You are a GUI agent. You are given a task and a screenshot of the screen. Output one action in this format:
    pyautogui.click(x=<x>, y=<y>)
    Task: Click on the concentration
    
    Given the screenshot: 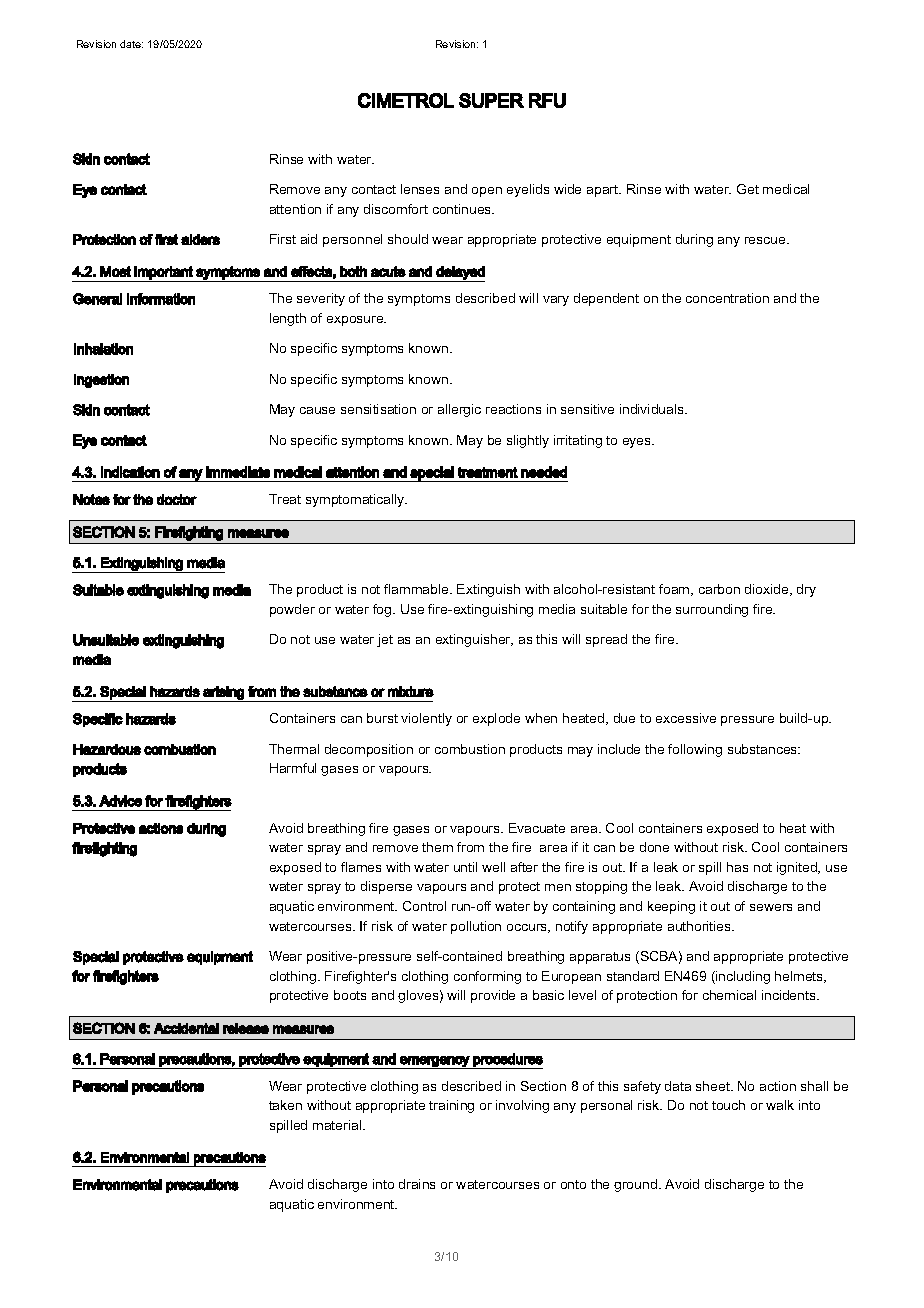 What is the action you would take?
    pyautogui.click(x=727, y=298)
